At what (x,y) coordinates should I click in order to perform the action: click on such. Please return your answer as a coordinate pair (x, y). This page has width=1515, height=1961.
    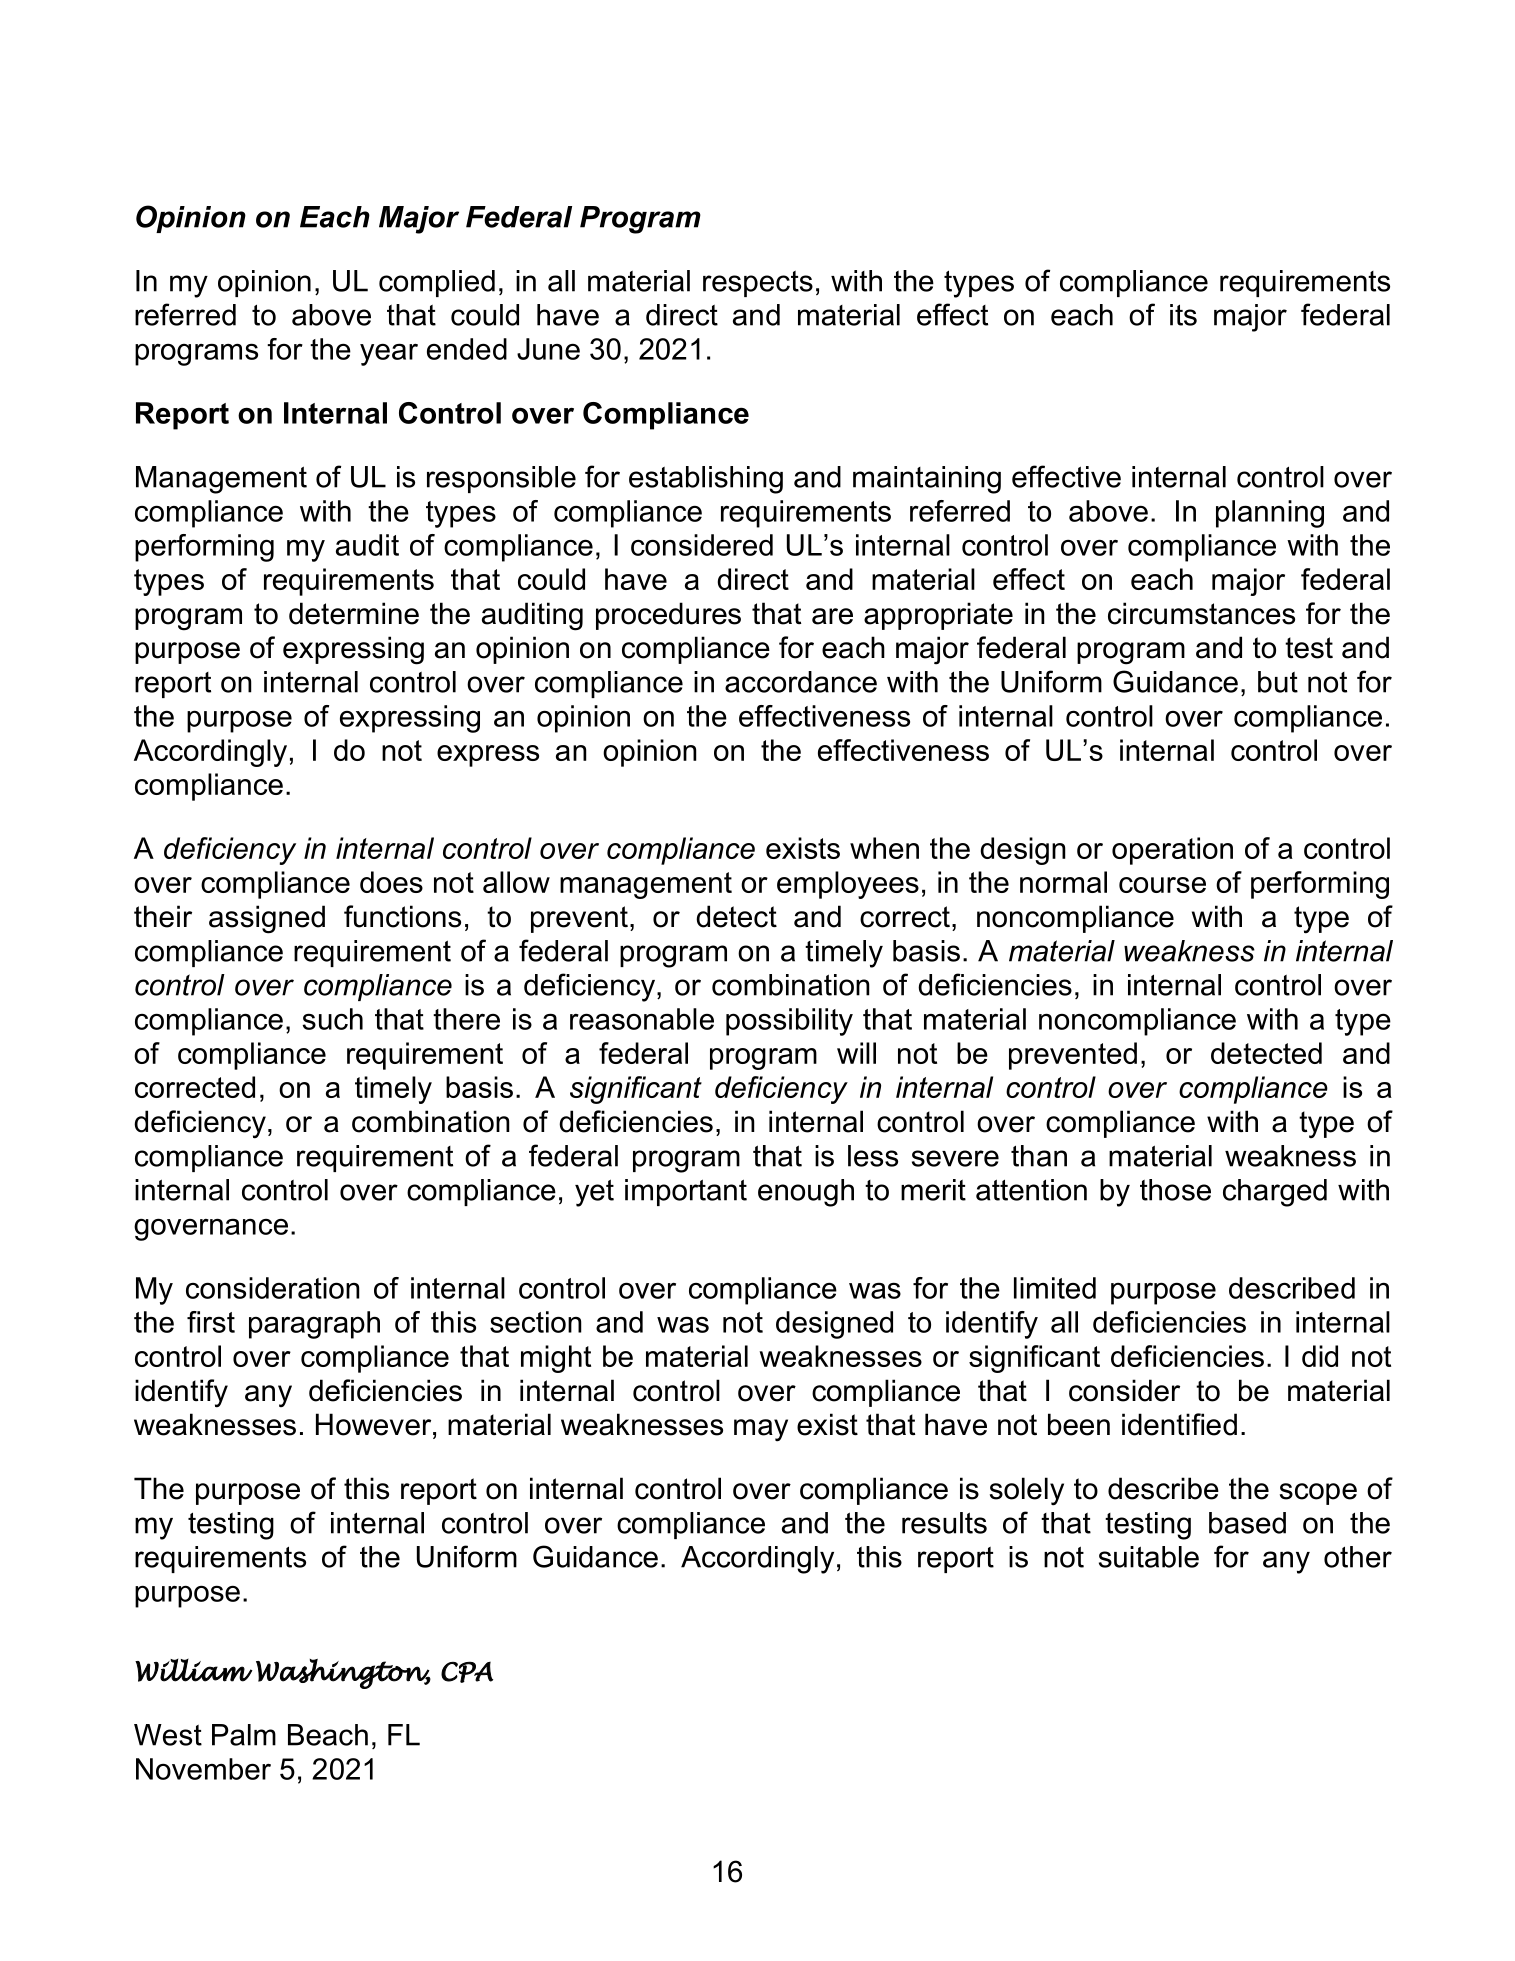
    Looking at the image, I should click on (332, 1019).
